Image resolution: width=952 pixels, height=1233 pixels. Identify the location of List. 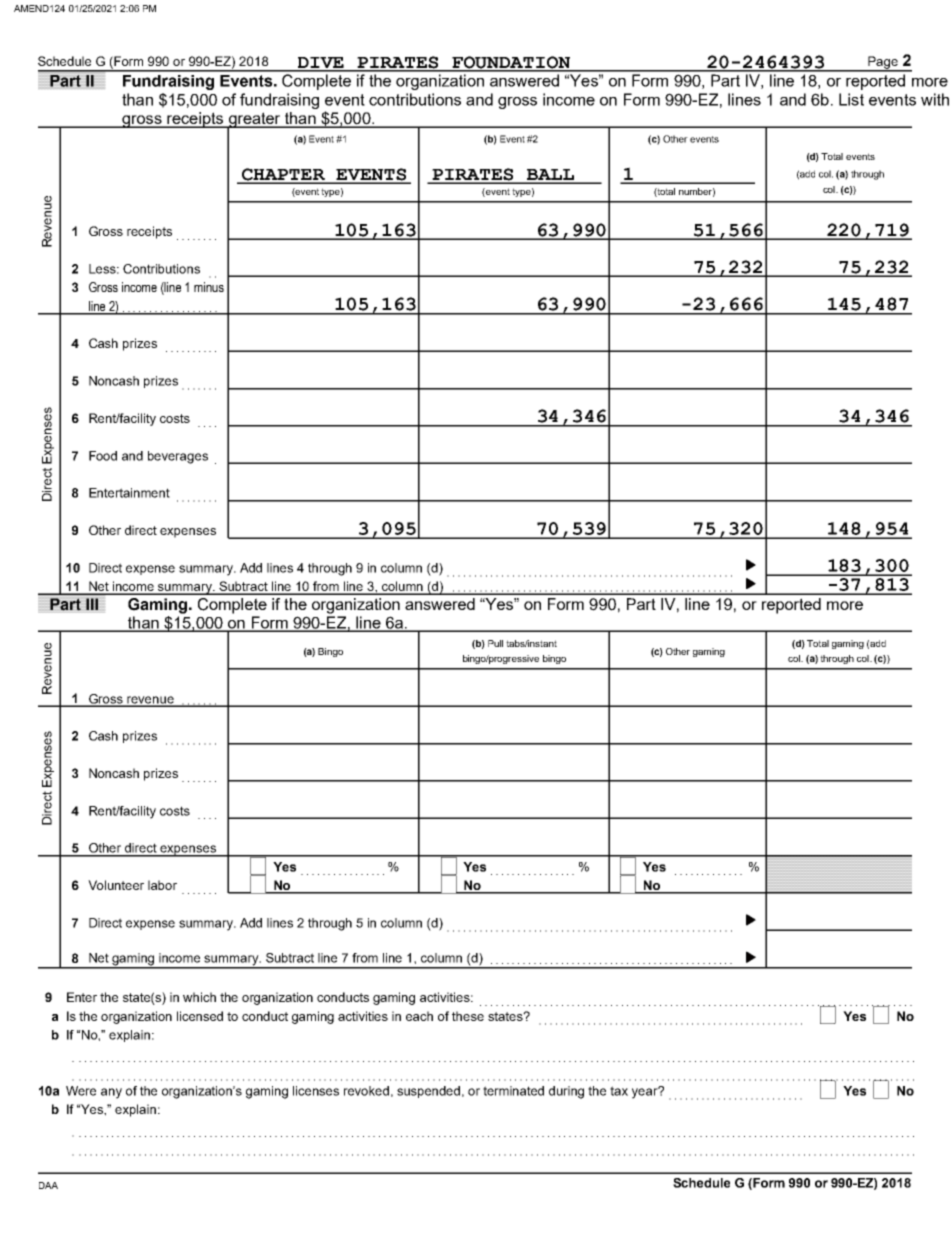
(851, 99).
